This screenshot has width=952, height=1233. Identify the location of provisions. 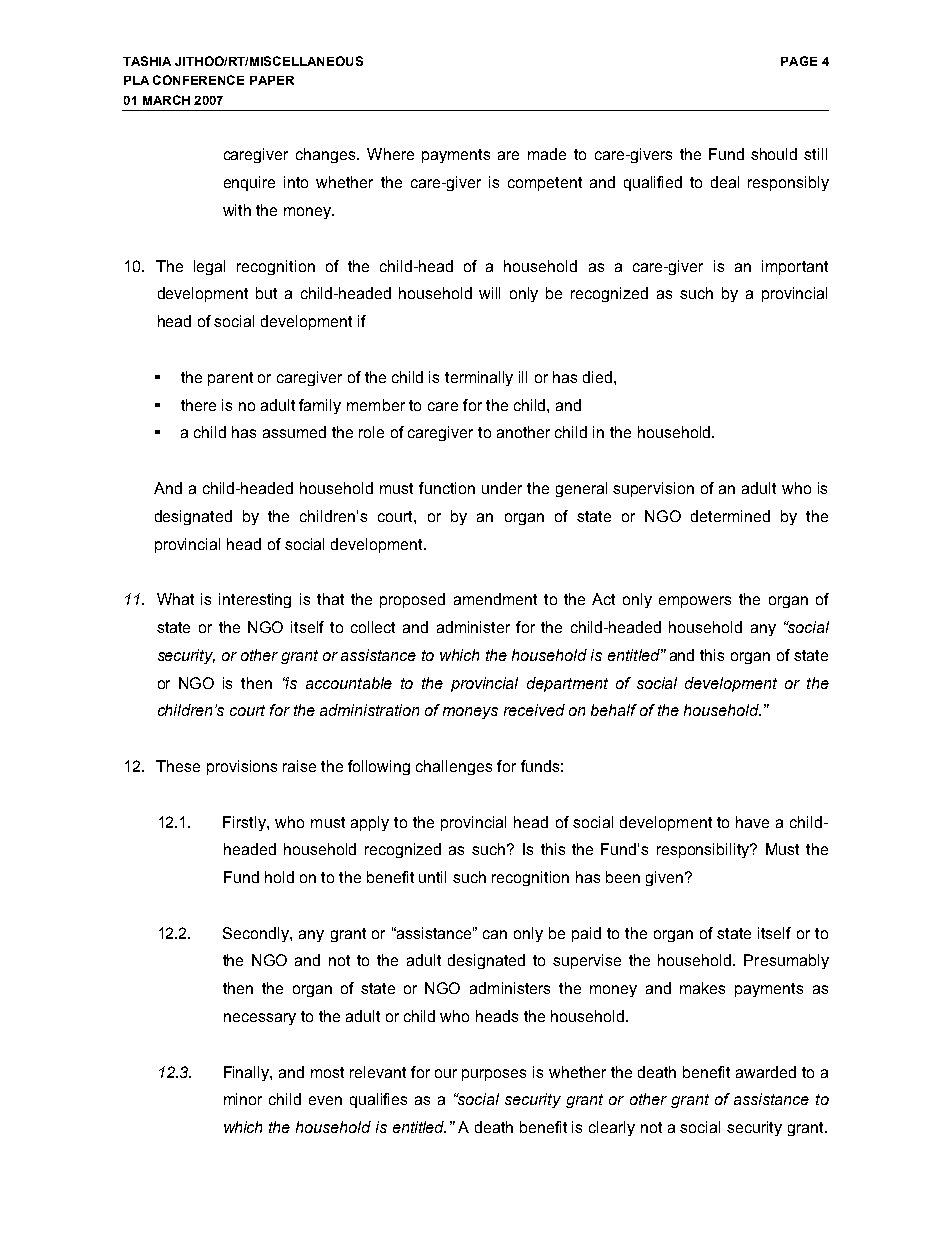
(242, 767).
